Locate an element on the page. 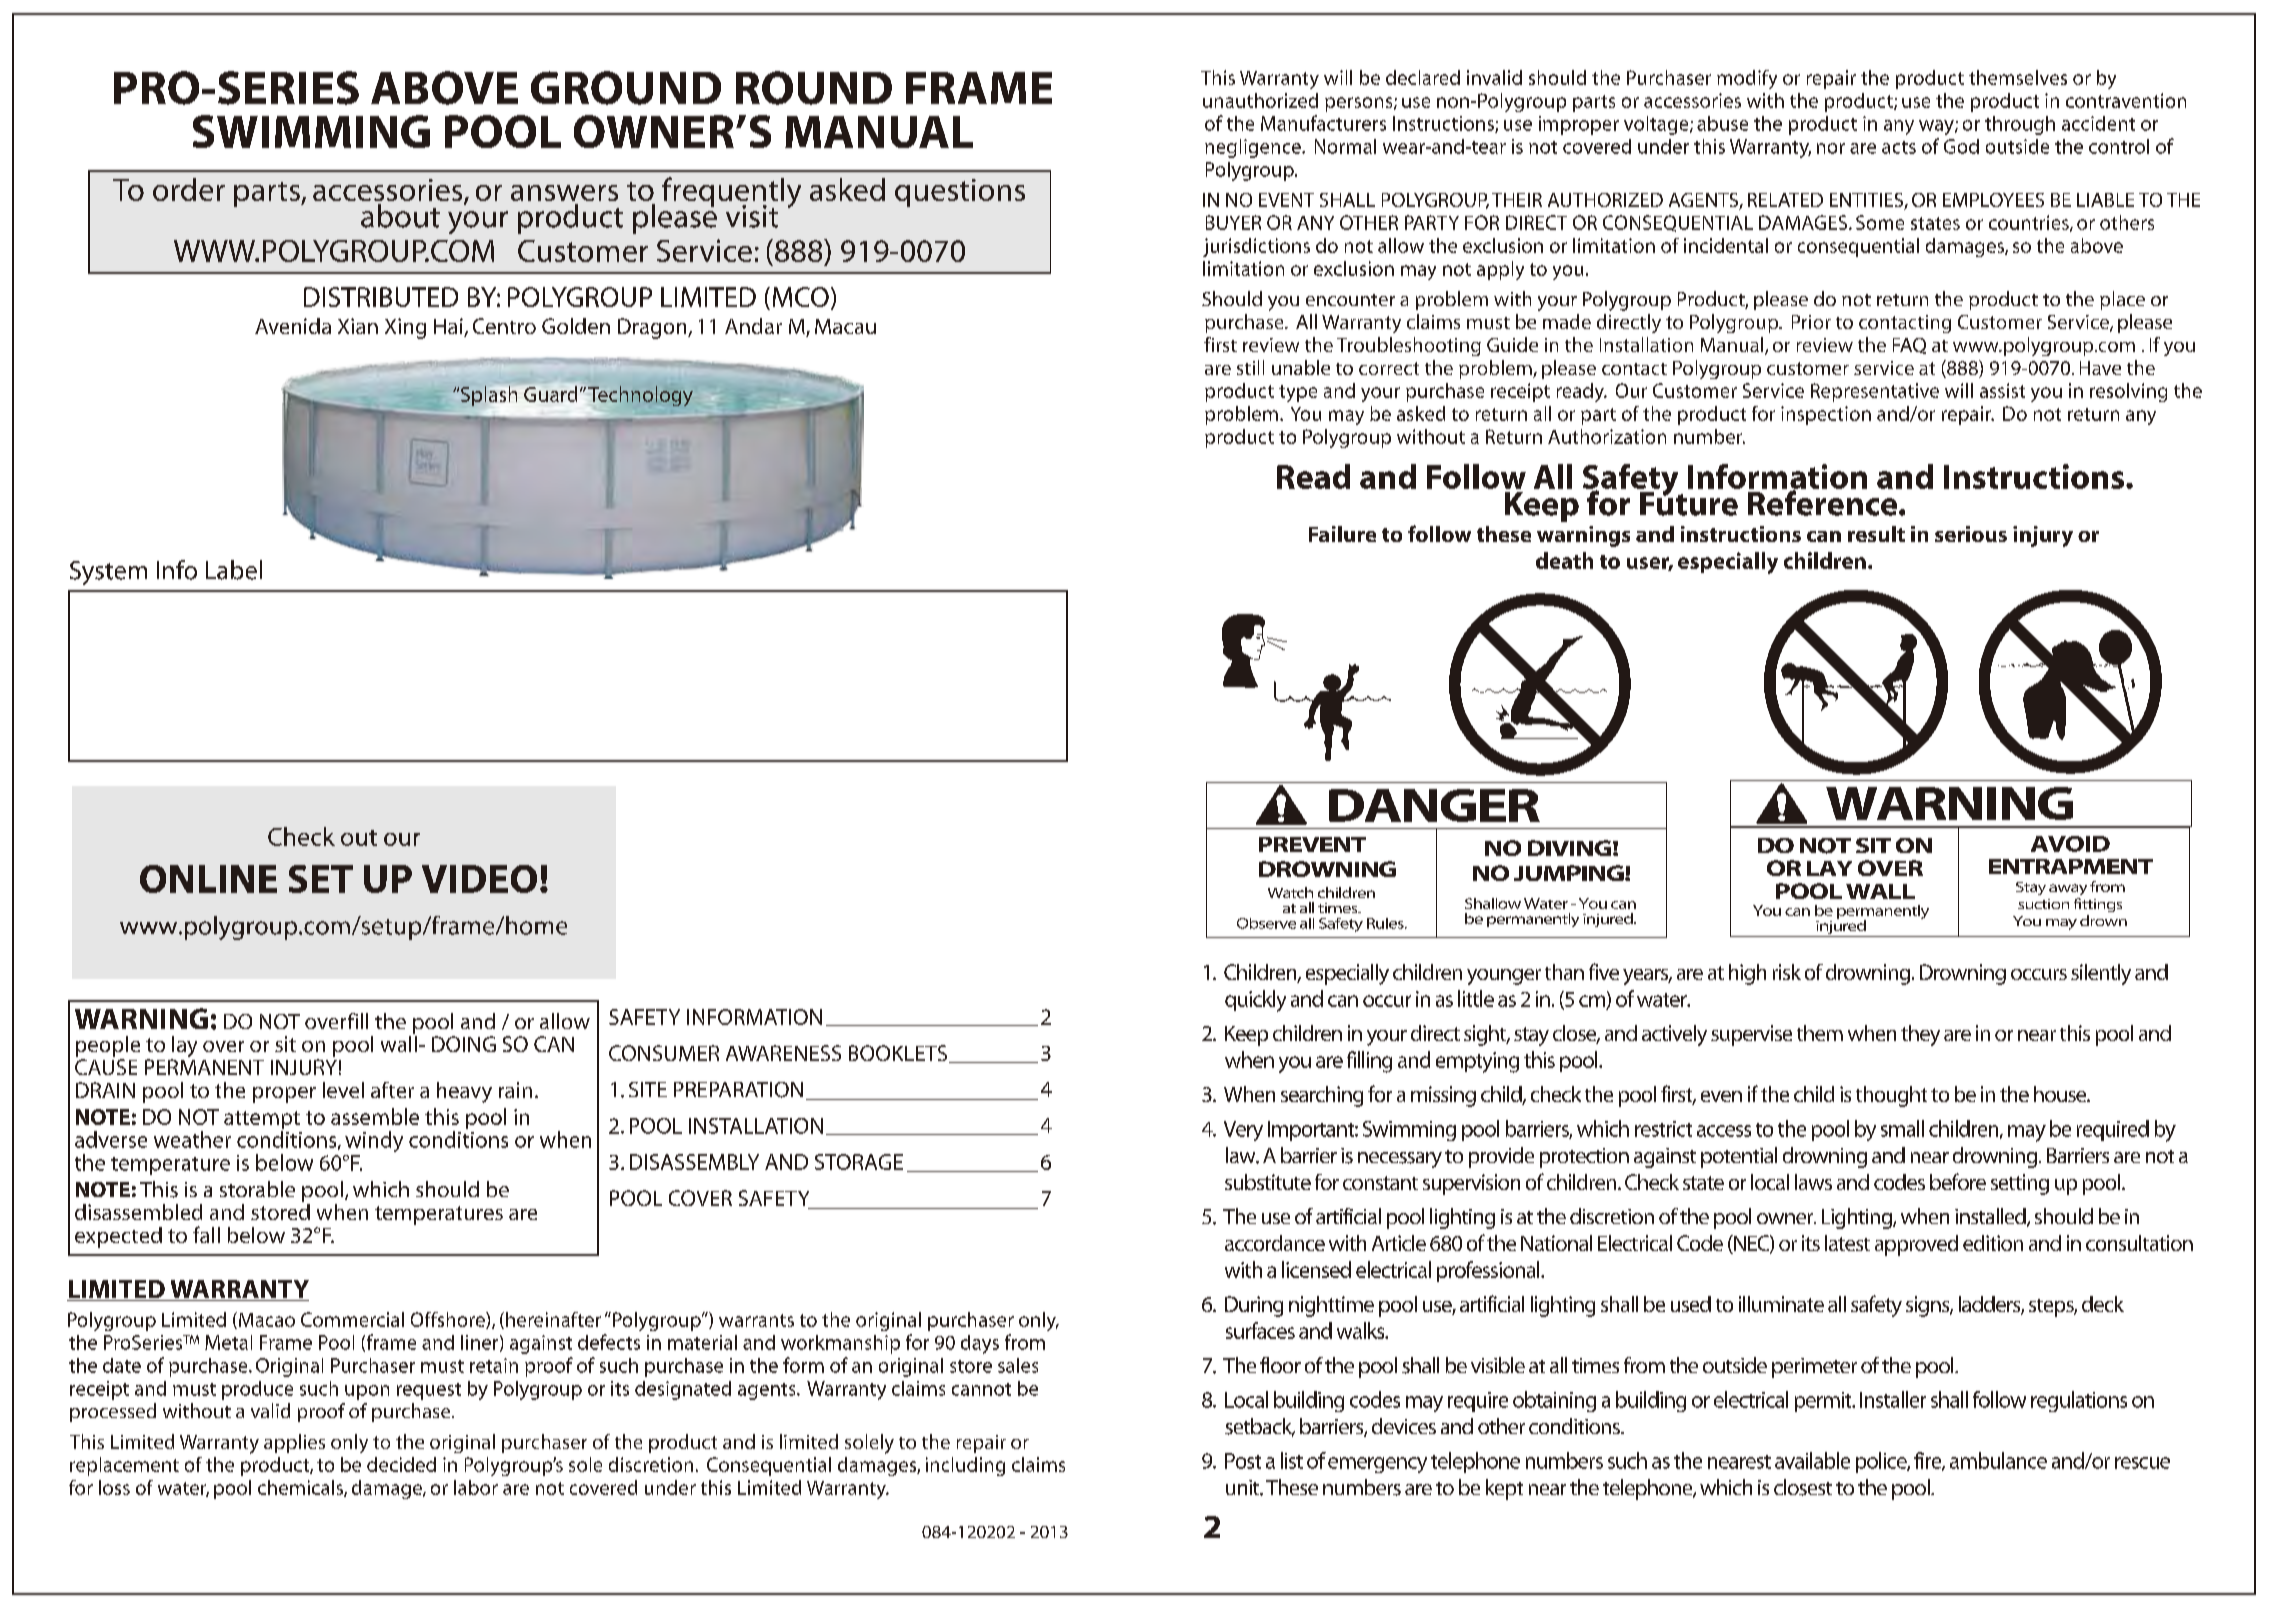  applies is located at coordinates (294, 1443).
